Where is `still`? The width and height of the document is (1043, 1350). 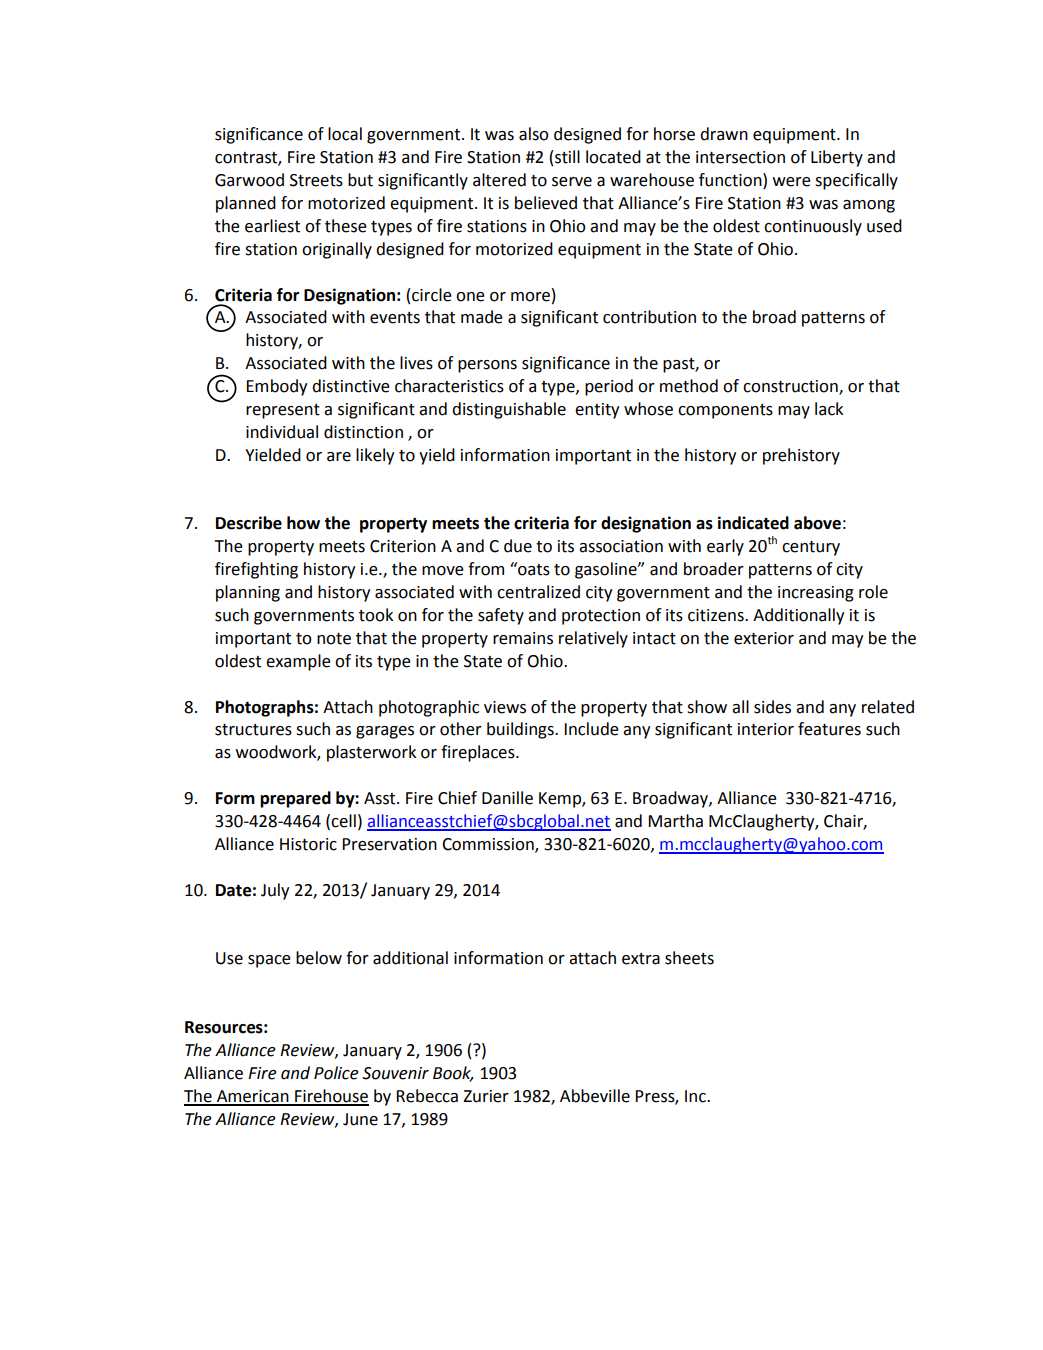
still is located at coordinates (566, 157).
